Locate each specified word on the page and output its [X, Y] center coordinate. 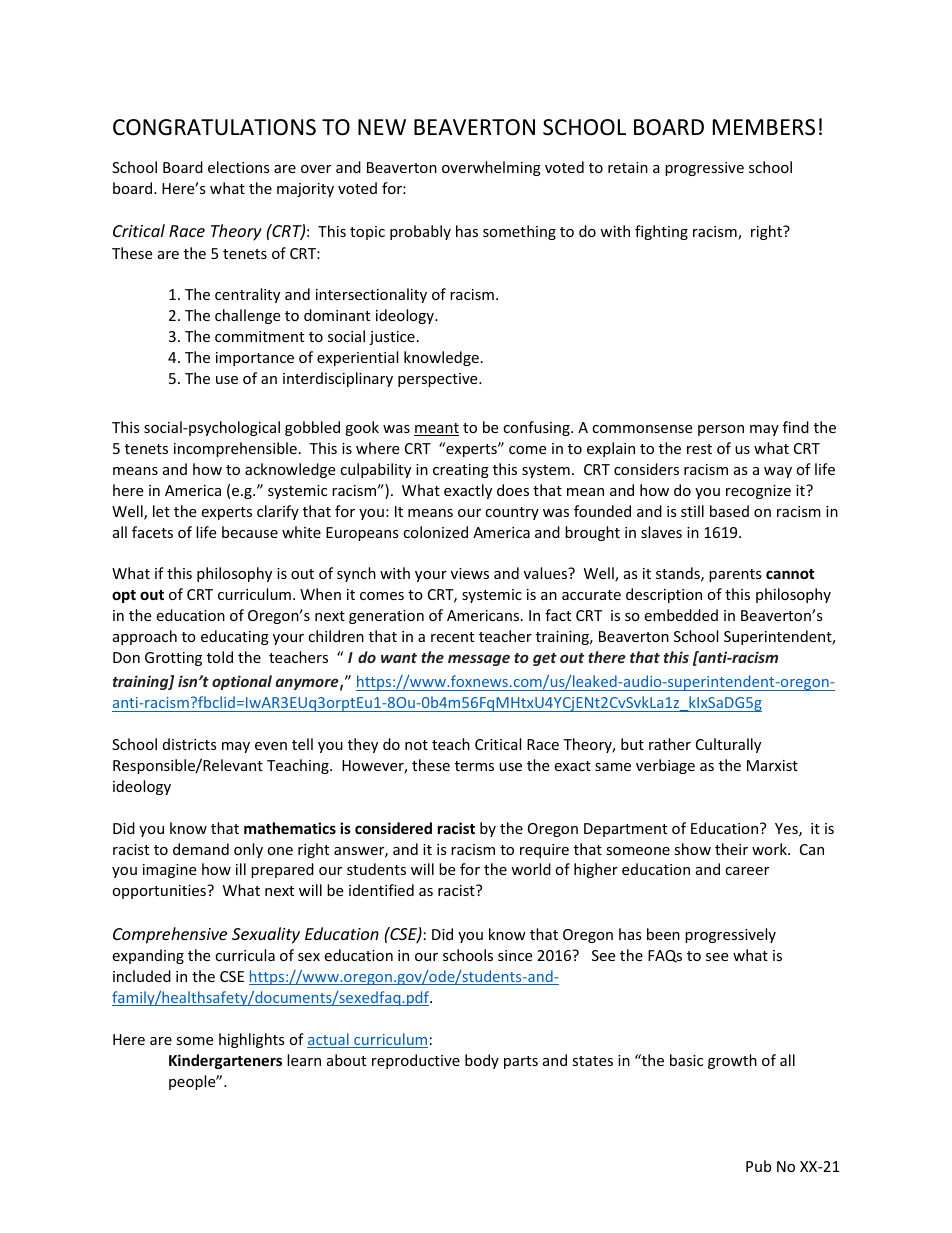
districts [190, 744]
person [721, 430]
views [470, 573]
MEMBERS [764, 127]
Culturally [728, 745]
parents [735, 575]
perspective [439, 380]
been [663, 934]
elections [239, 167]
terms [474, 766]
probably [420, 232]
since [515, 955]
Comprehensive [170, 935]
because [250, 532]
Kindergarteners [225, 1061]
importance [255, 359]
